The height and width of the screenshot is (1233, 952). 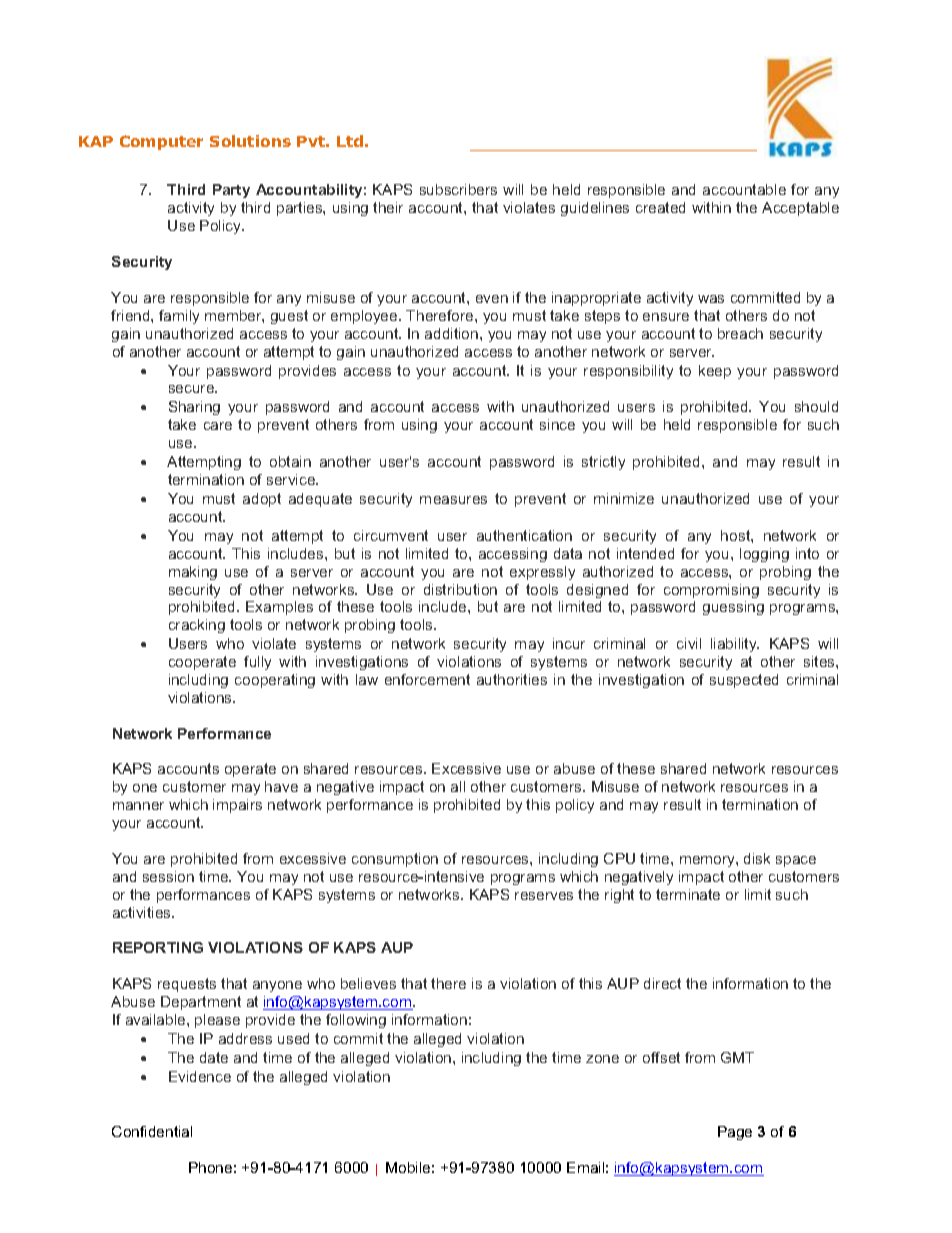 I want to click on cracking, so click(x=197, y=626).
